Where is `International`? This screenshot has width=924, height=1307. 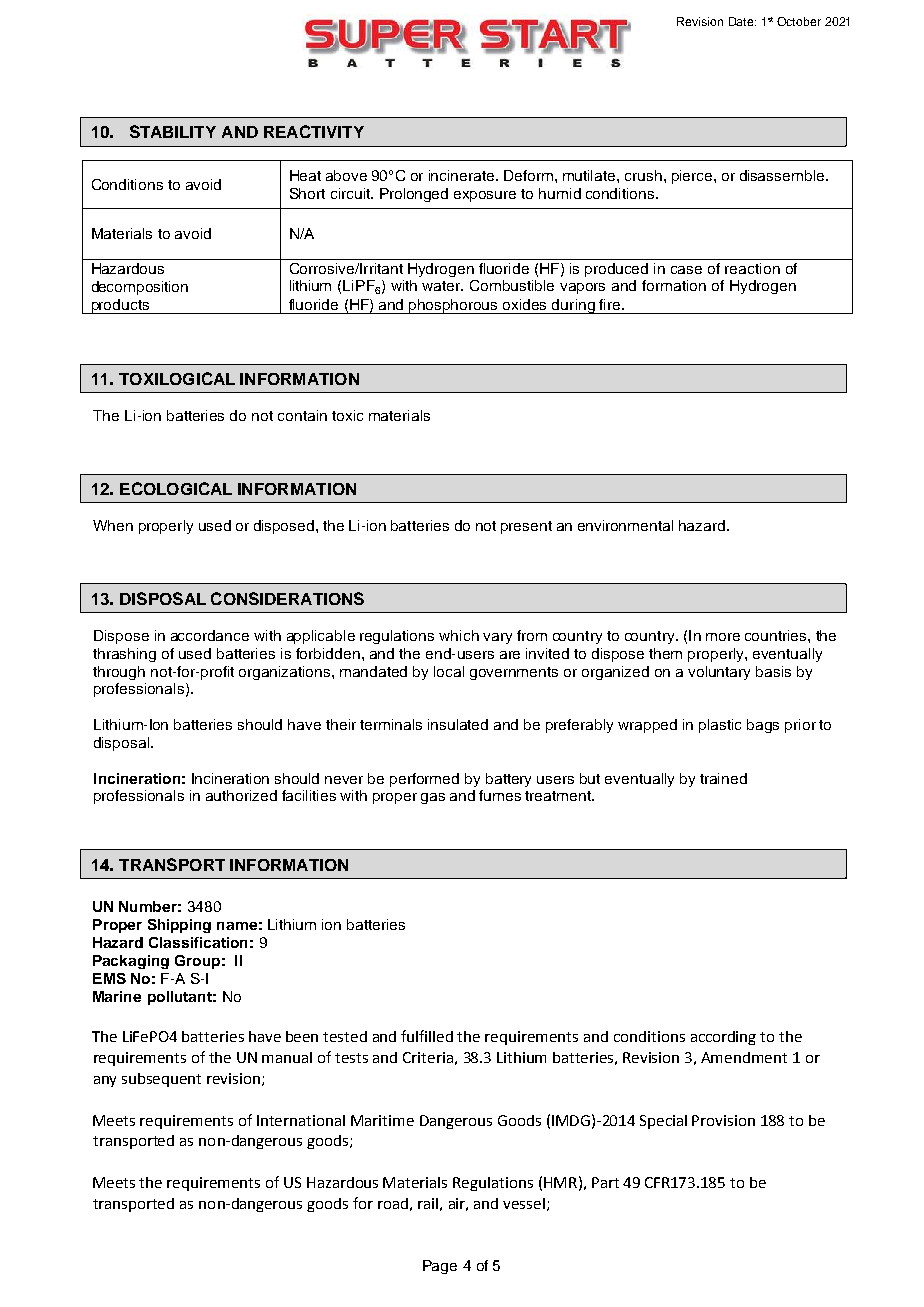 International is located at coordinates (301, 1120).
